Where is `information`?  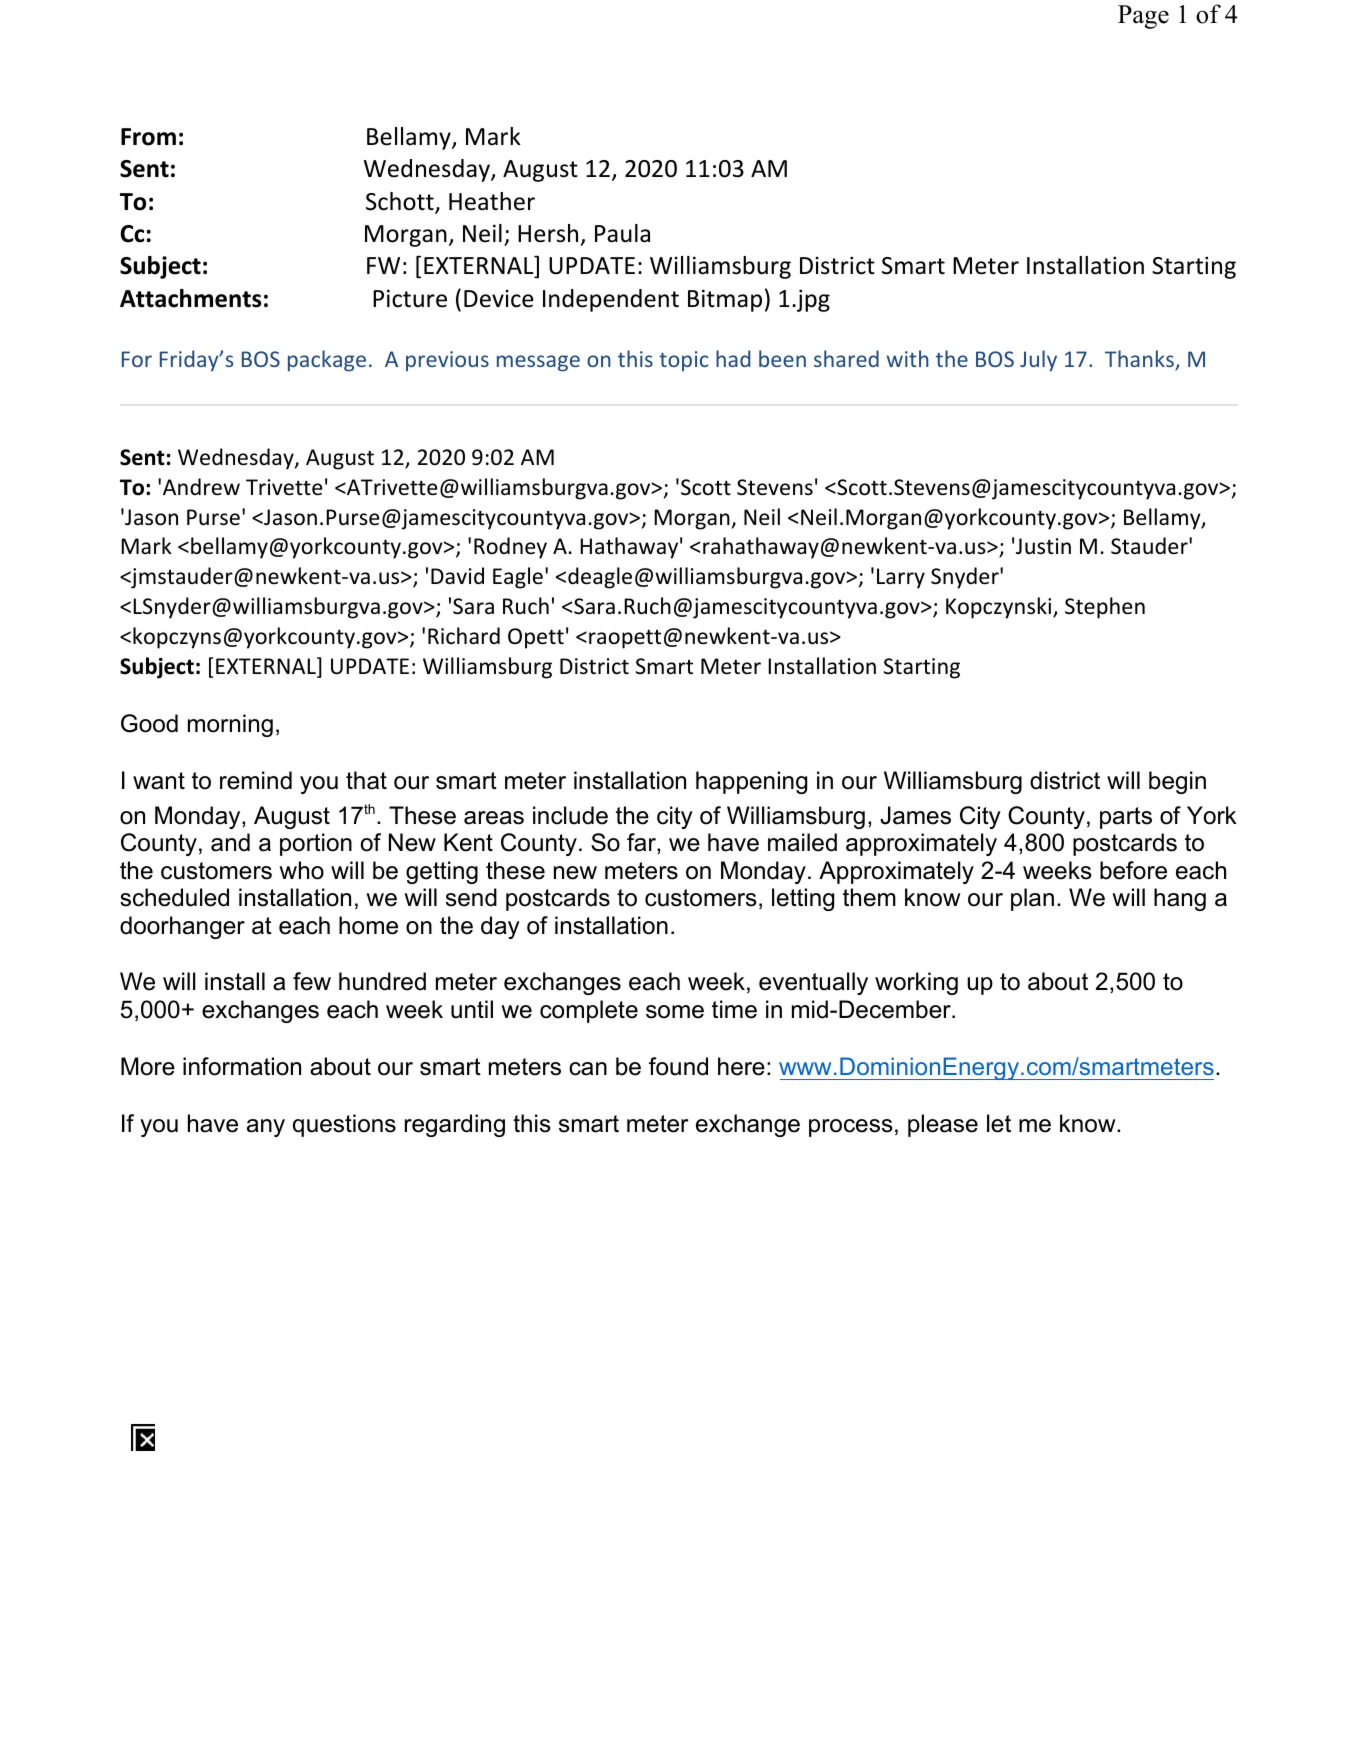
information is located at coordinates (242, 1066).
